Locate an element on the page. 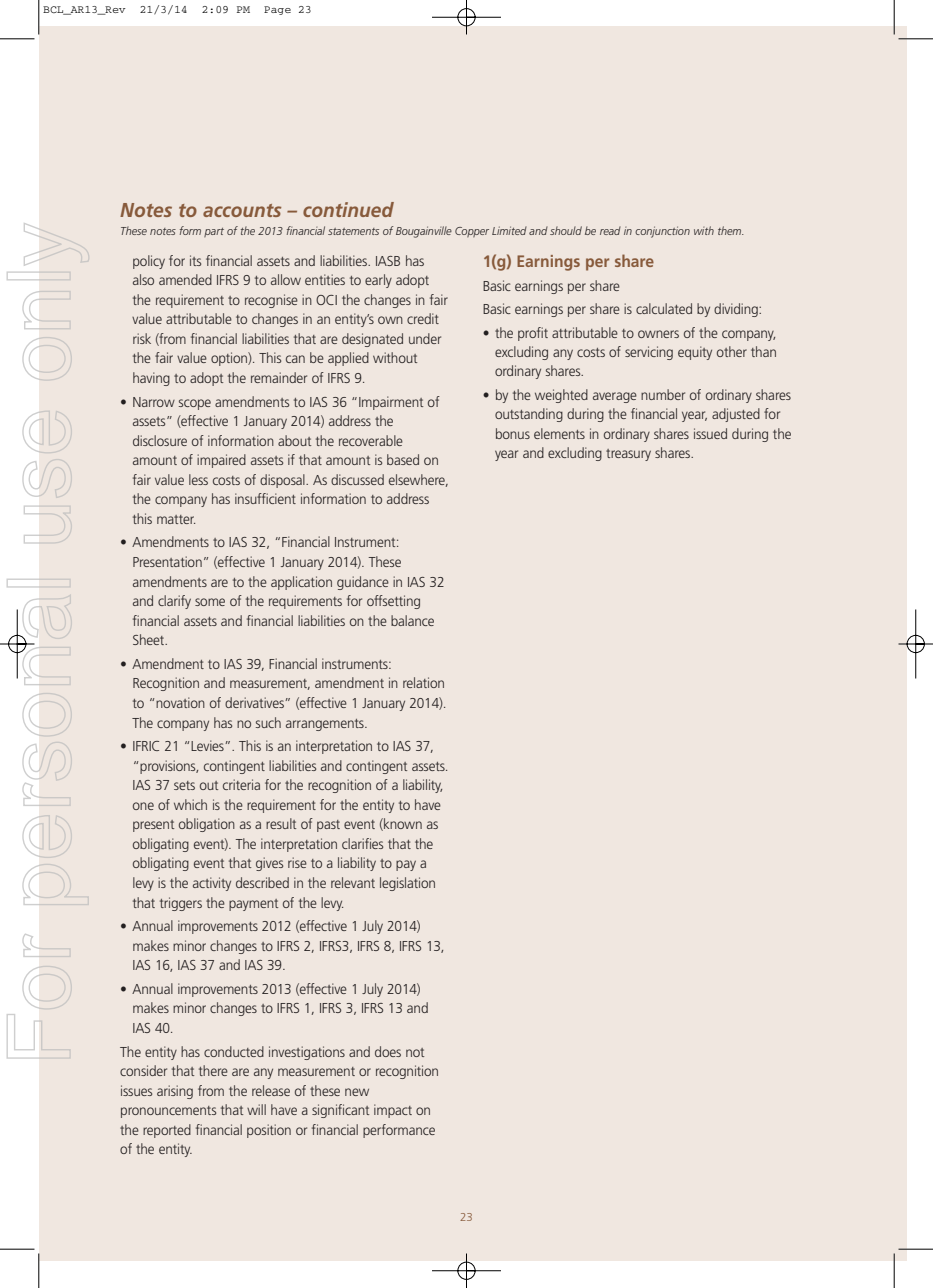  amended is located at coordinates (185, 279).
